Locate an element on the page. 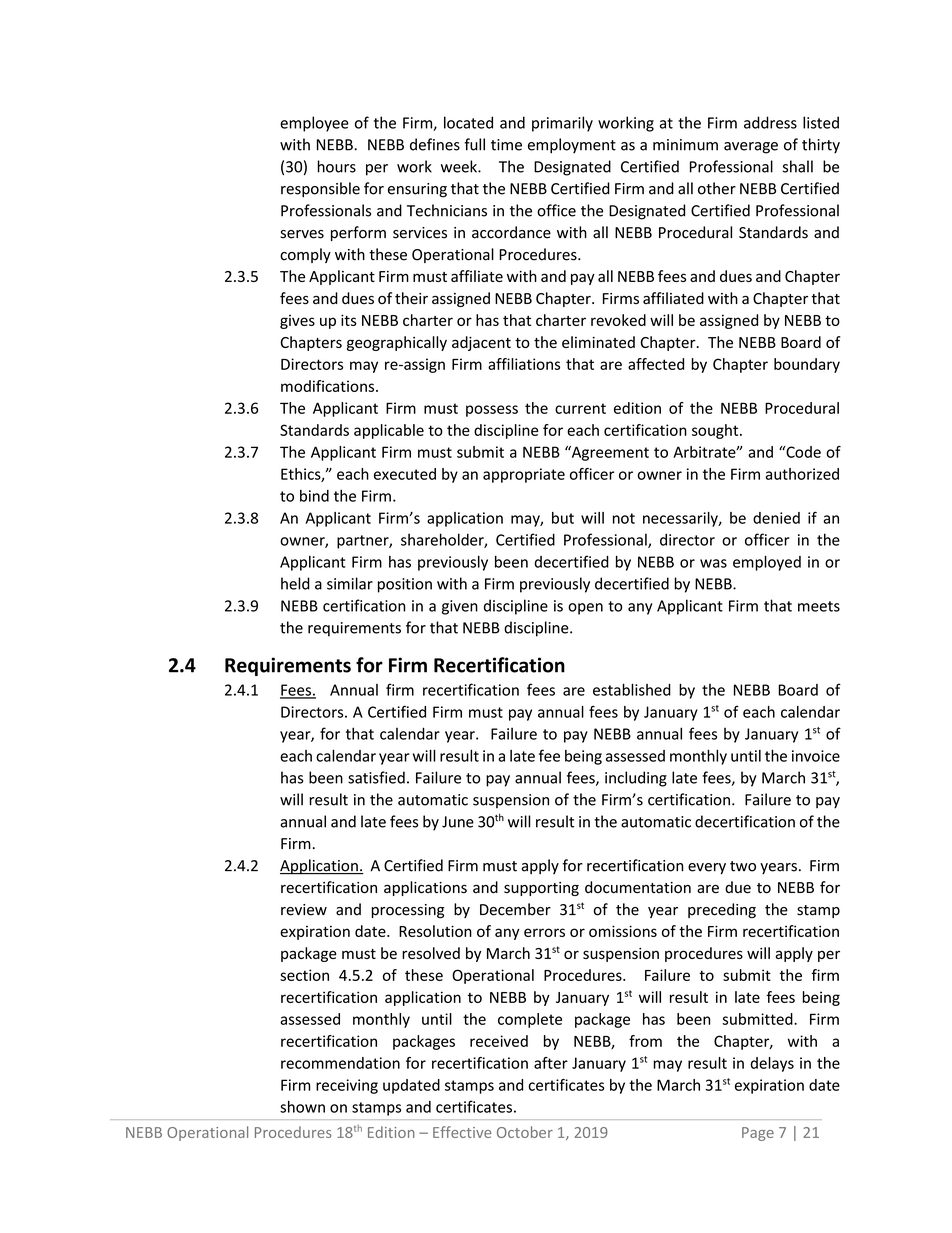 This image has height=1233, width=952. employment is located at coordinates (572, 146).
